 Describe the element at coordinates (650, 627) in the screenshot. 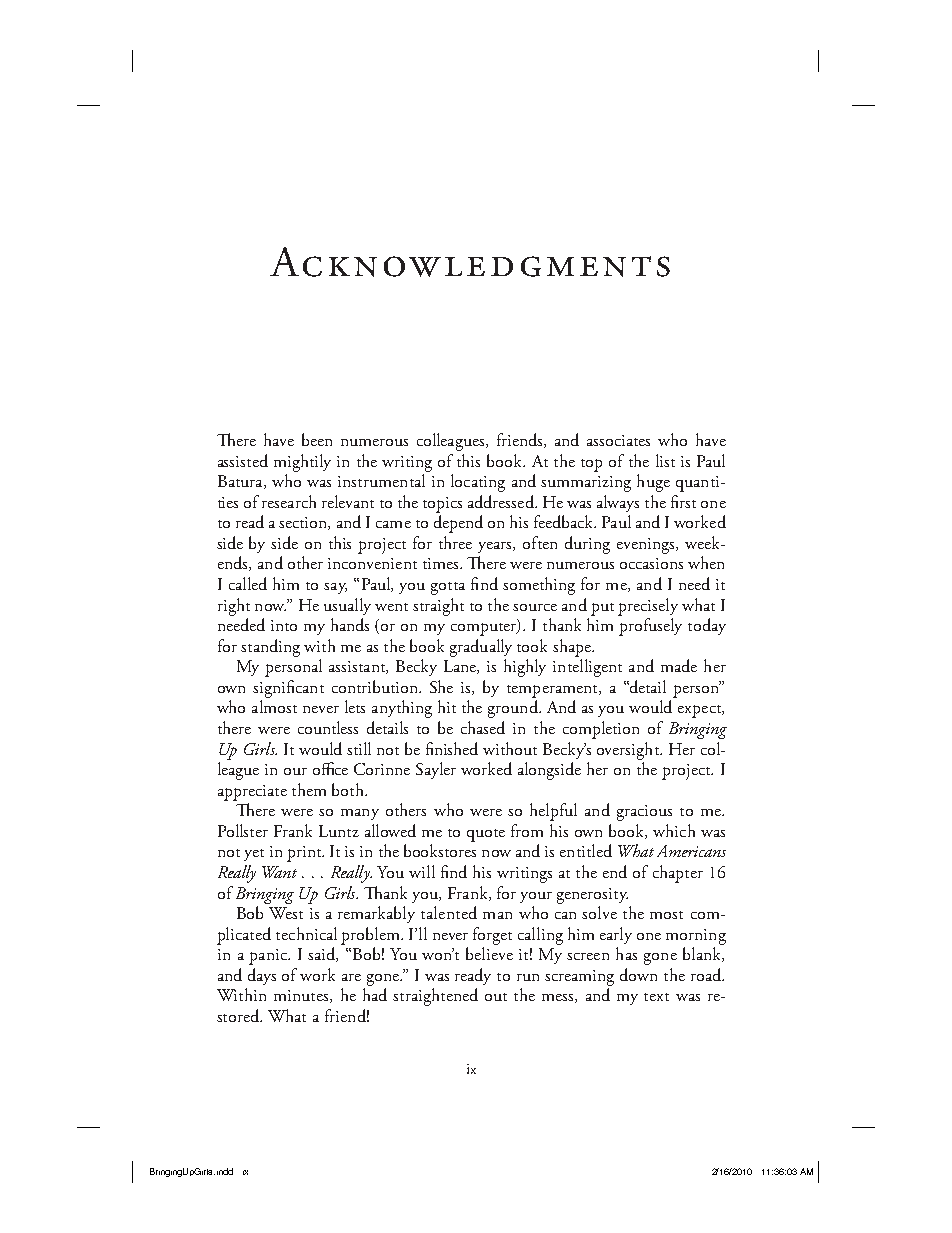

I see `profusely` at that location.
